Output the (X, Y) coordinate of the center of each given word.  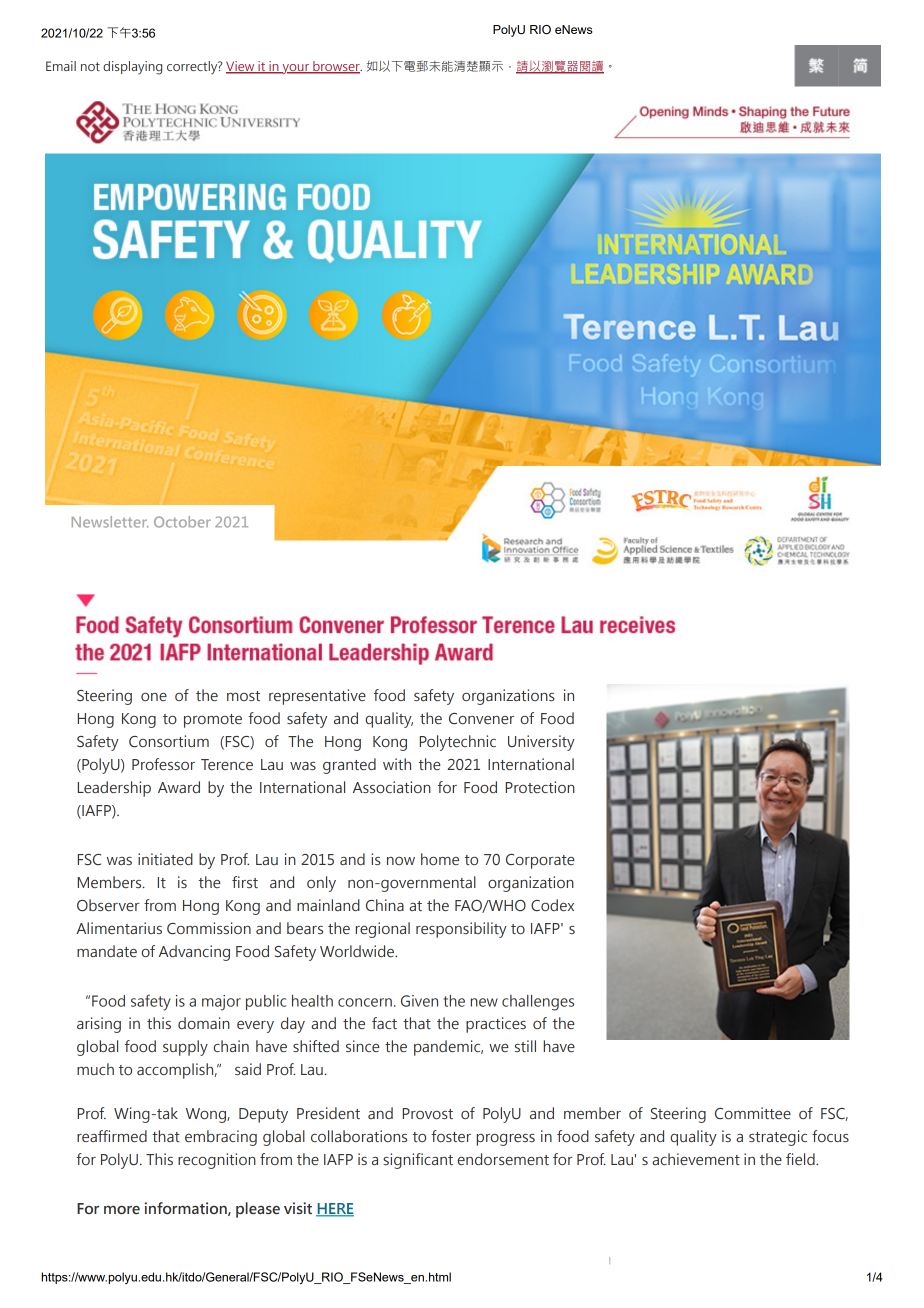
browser (336, 67)
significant (418, 1161)
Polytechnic (458, 743)
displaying (132, 68)
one (154, 697)
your (296, 69)
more (122, 1210)
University (541, 743)
